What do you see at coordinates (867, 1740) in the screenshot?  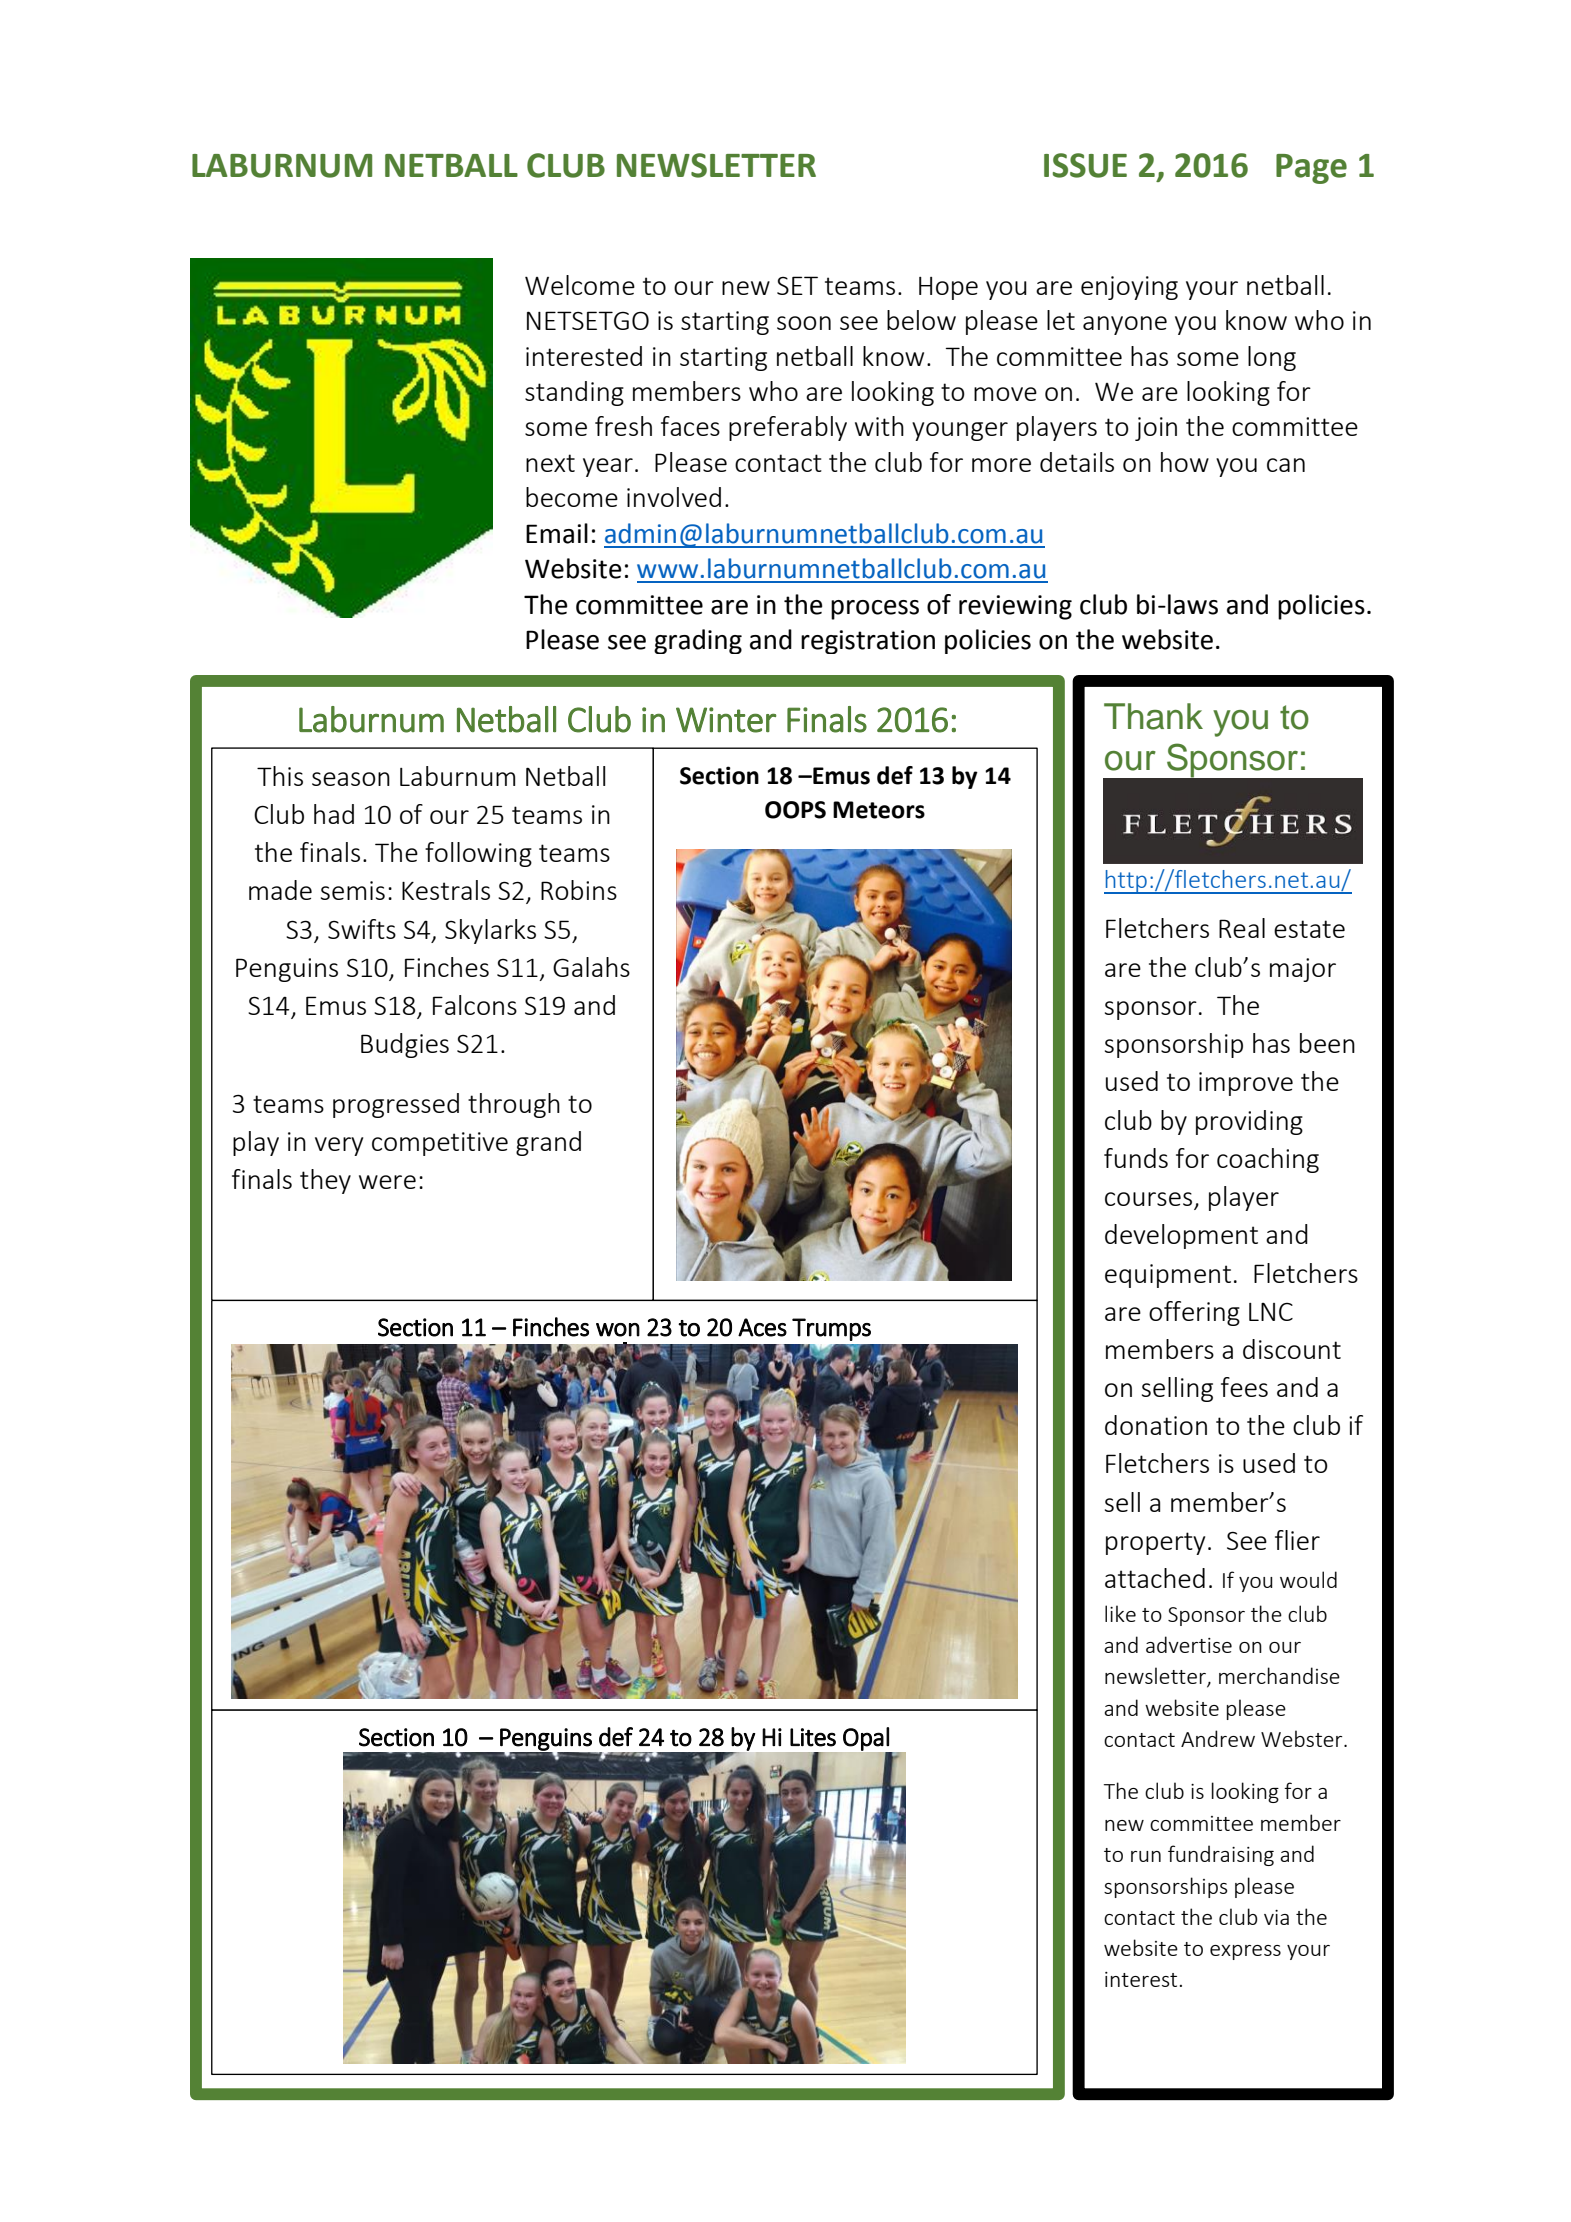 I see `Opal` at bounding box center [867, 1740].
